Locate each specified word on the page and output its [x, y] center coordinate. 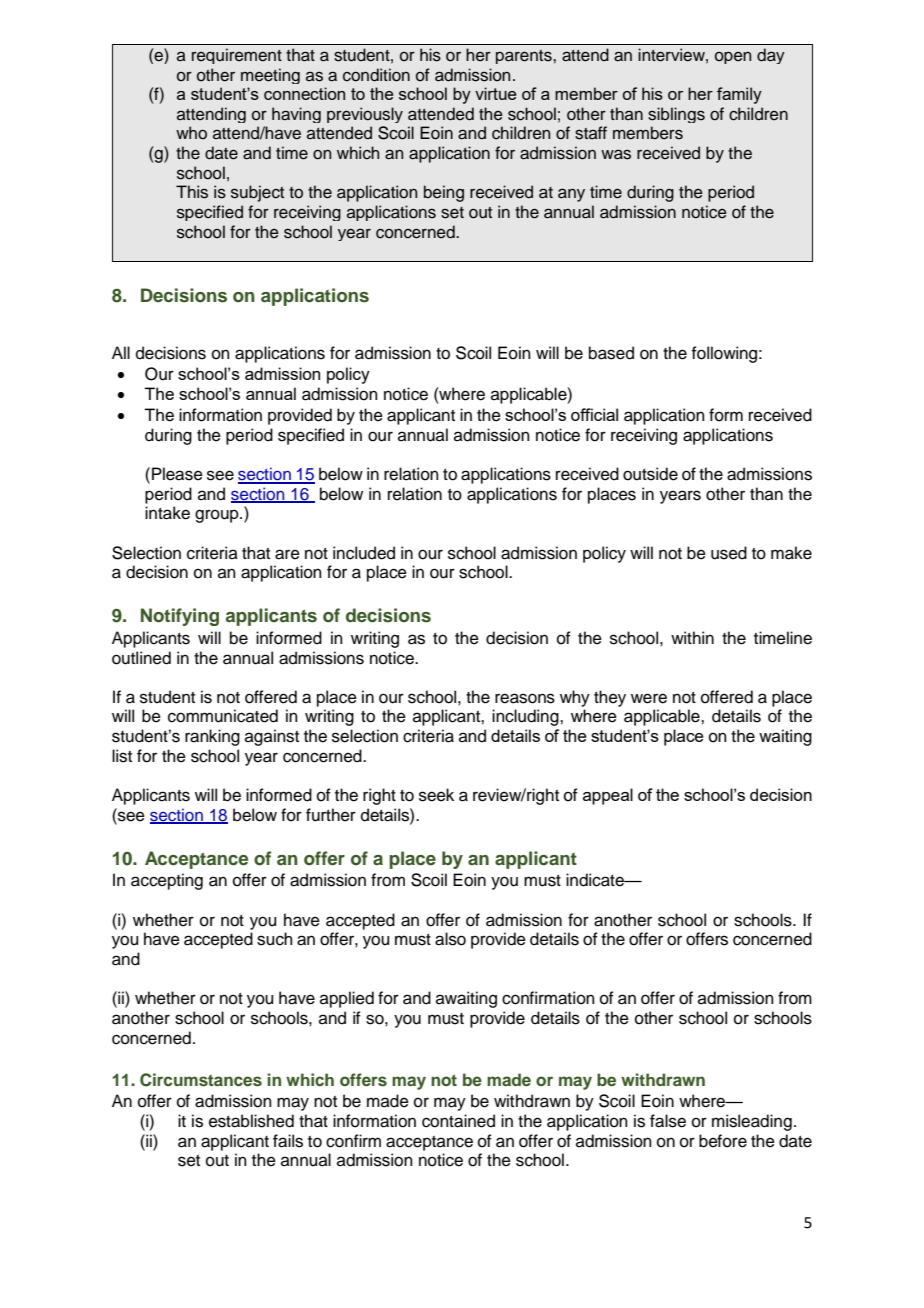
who [191, 133]
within [692, 637]
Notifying [180, 617]
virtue [495, 93]
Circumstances [201, 1080]
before [723, 1141]
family [739, 95]
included [364, 553]
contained [458, 1121]
